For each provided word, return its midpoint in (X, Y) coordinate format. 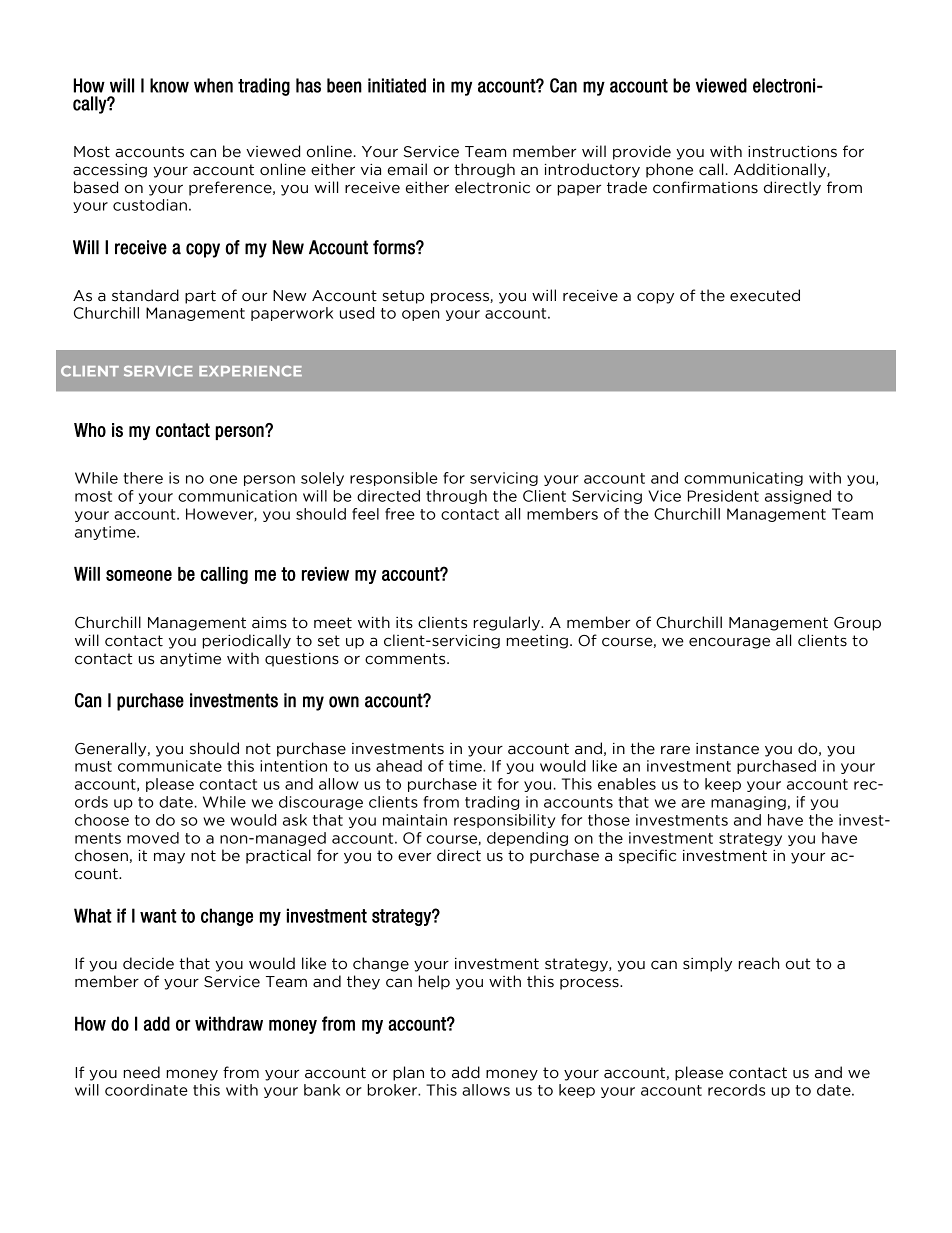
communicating (743, 479)
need (141, 1072)
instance (727, 749)
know (169, 85)
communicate (170, 766)
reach (758, 963)
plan (408, 1073)
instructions (792, 152)
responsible (394, 479)
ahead (399, 766)
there (143, 478)
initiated (397, 85)
